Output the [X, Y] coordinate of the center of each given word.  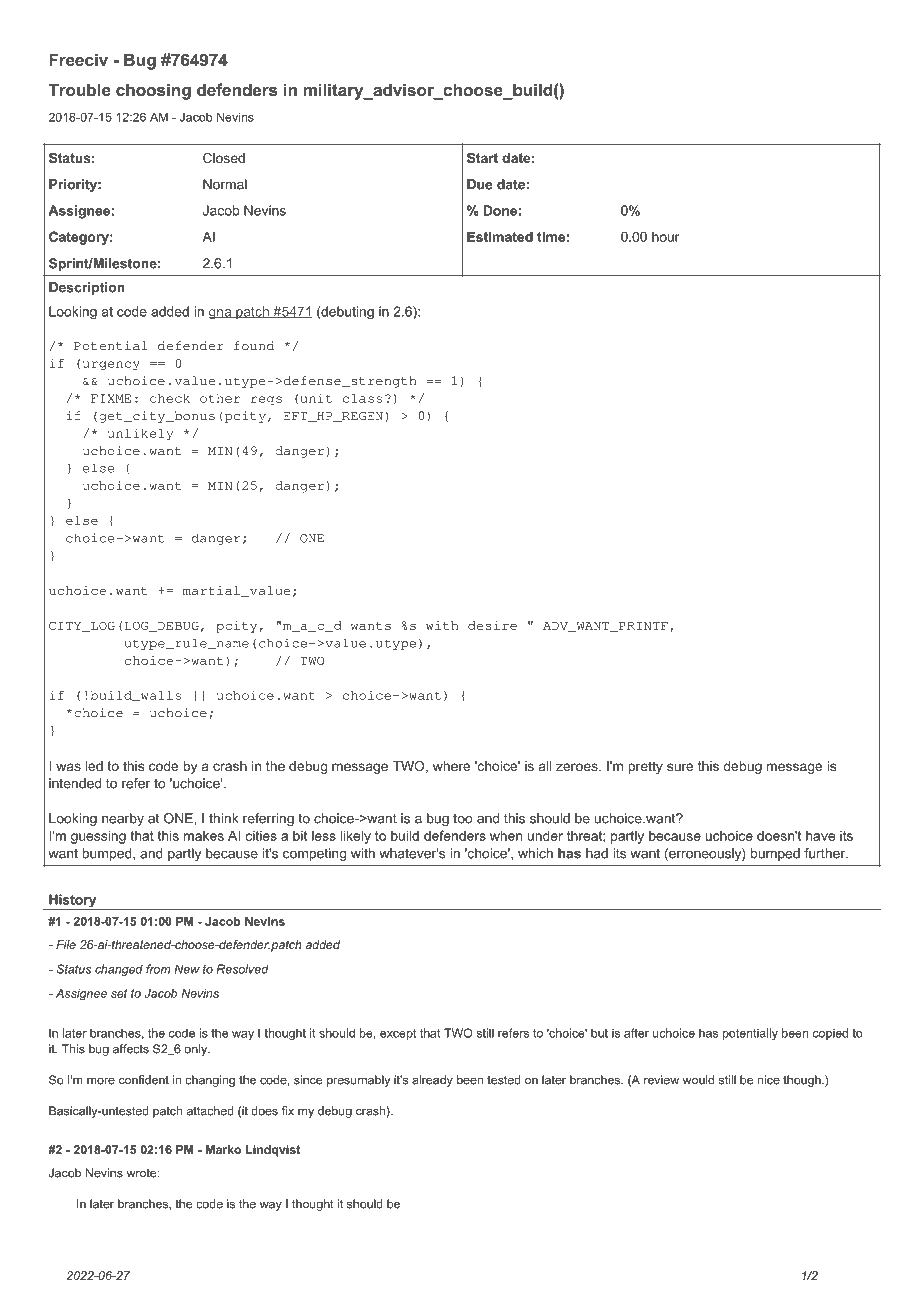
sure [680, 767]
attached [210, 1111]
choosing [153, 91]
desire [492, 625]
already [432, 1081]
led [94, 766]
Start [482, 158]
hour [666, 237]
